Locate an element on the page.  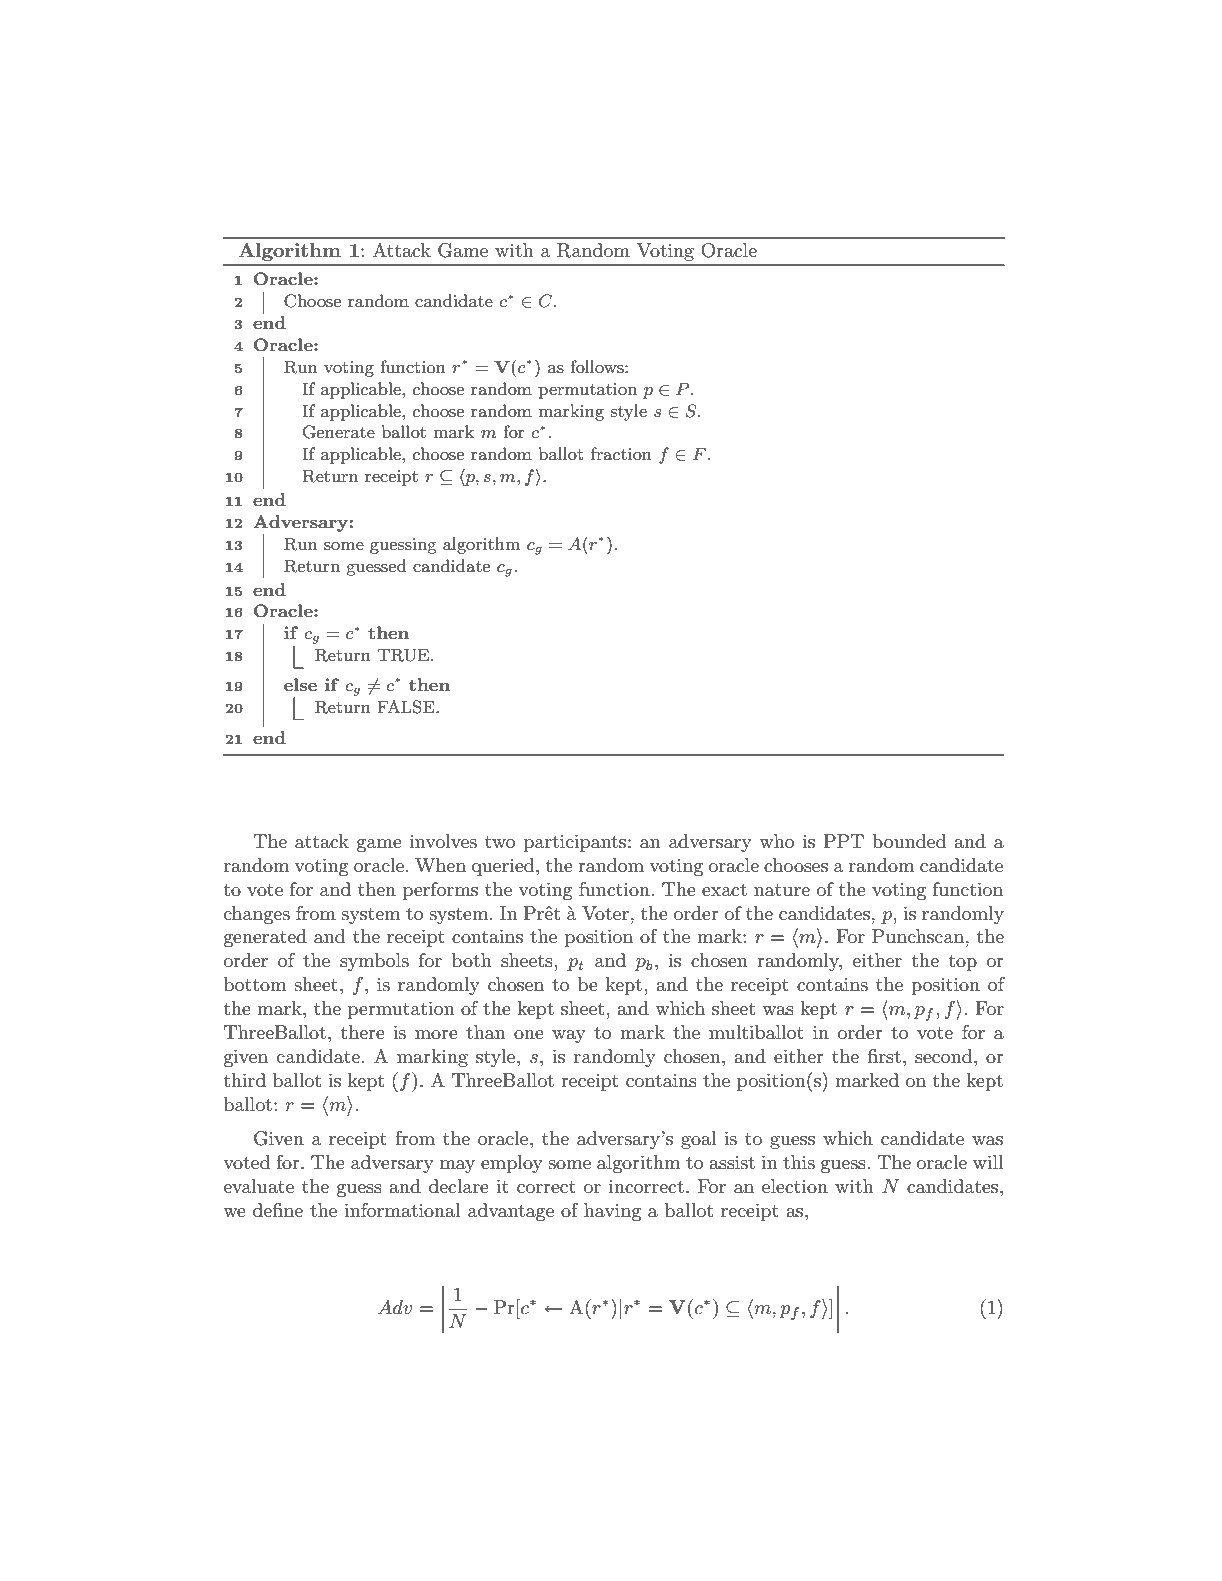
define is located at coordinates (278, 1210).
